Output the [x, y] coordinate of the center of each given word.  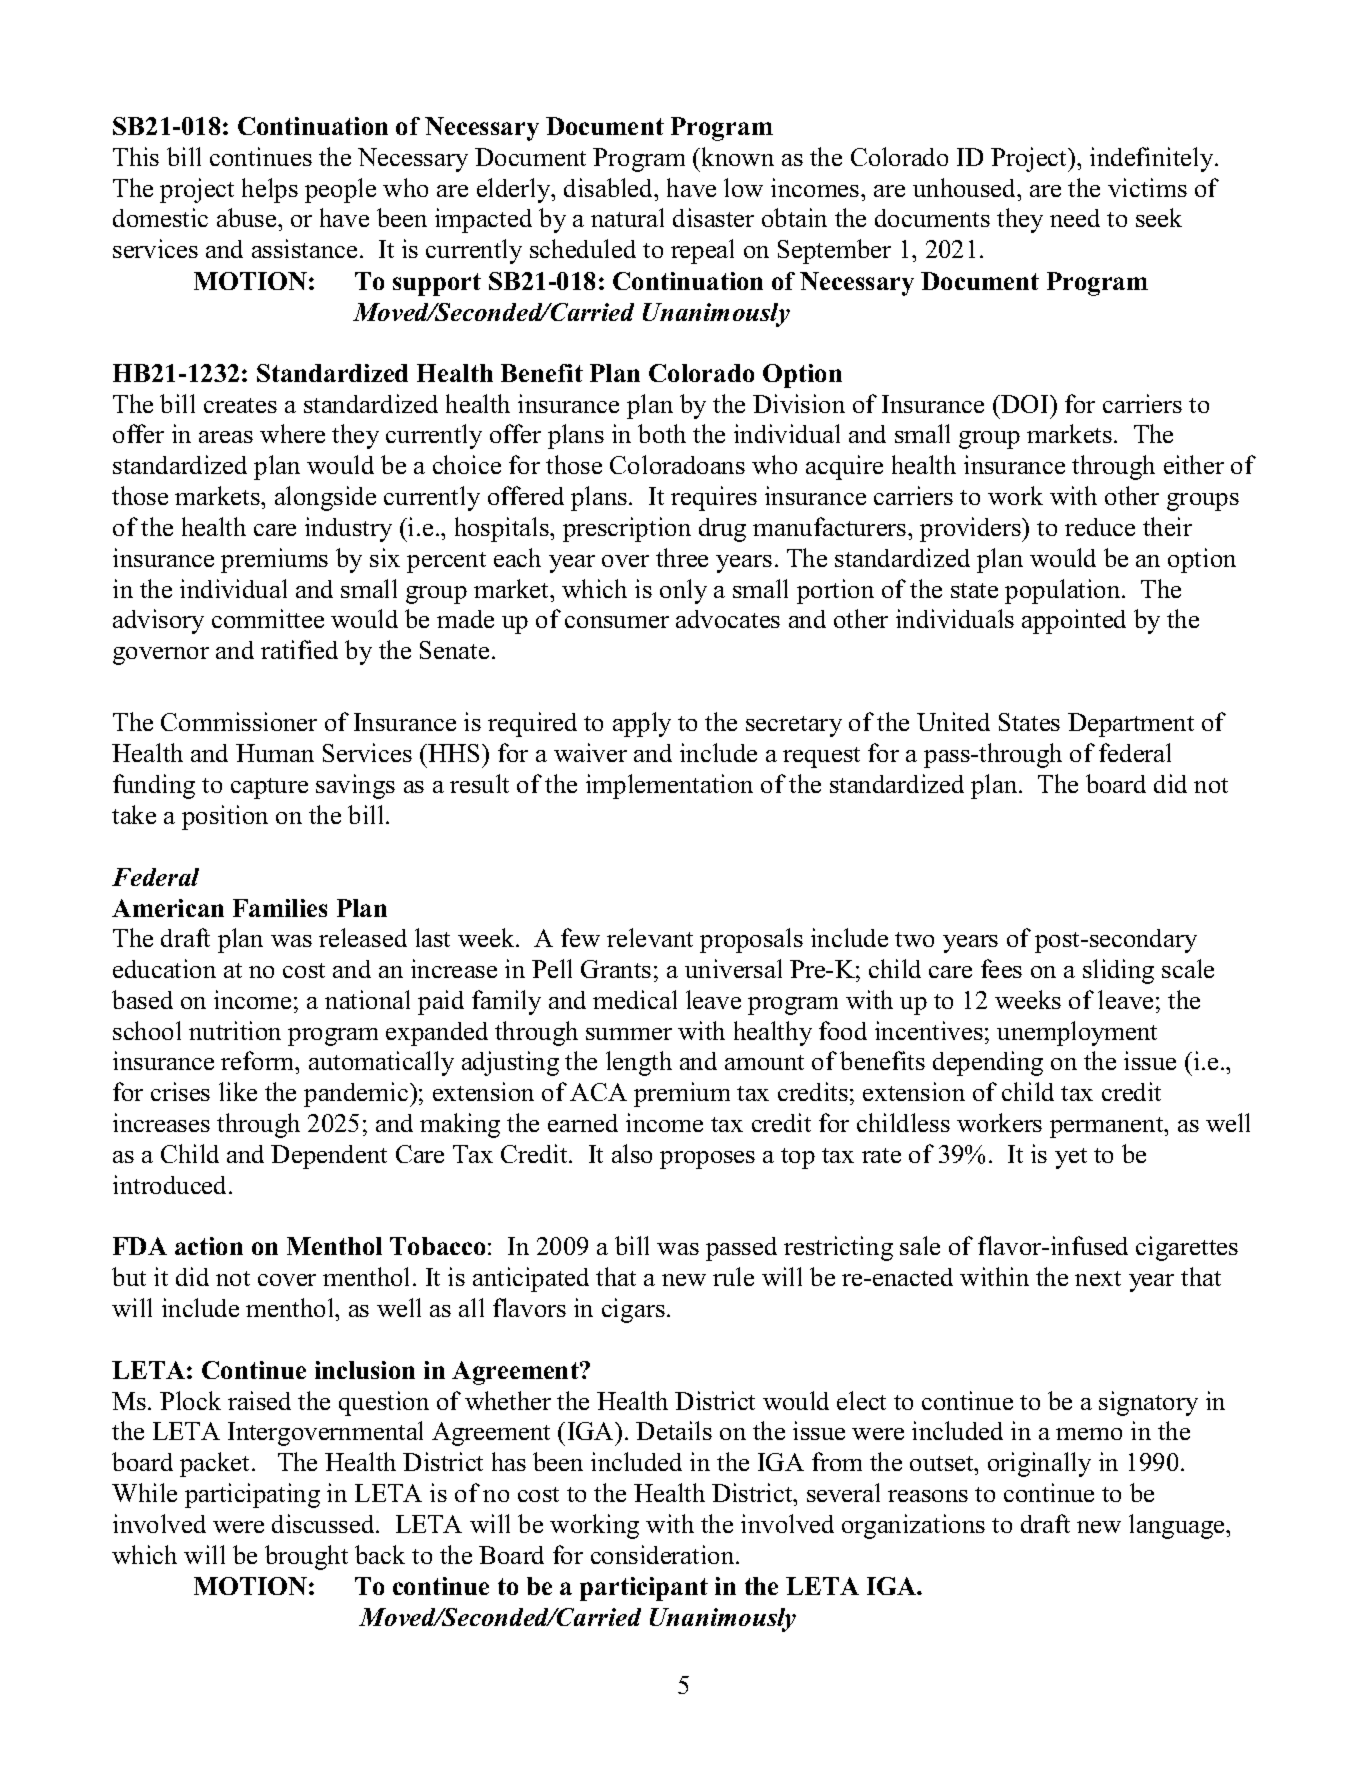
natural [627, 217]
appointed [1074, 621]
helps [270, 190]
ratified [299, 649]
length [639, 1063]
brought [306, 1557]
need [1075, 218]
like [238, 1091]
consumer [617, 622]
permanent [1108, 1127]
